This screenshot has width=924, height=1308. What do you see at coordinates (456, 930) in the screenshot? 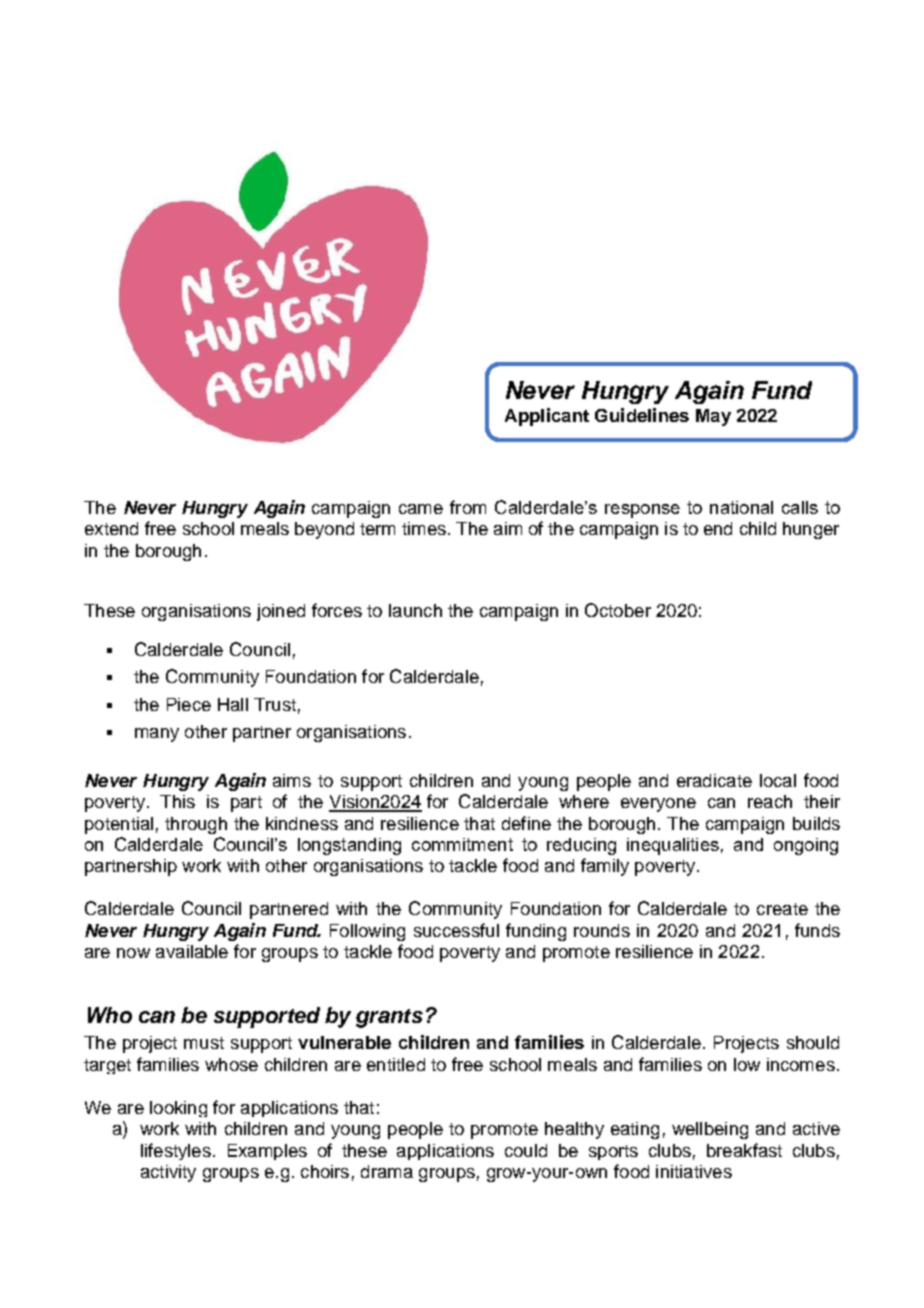
I see `successful` at bounding box center [456, 930].
